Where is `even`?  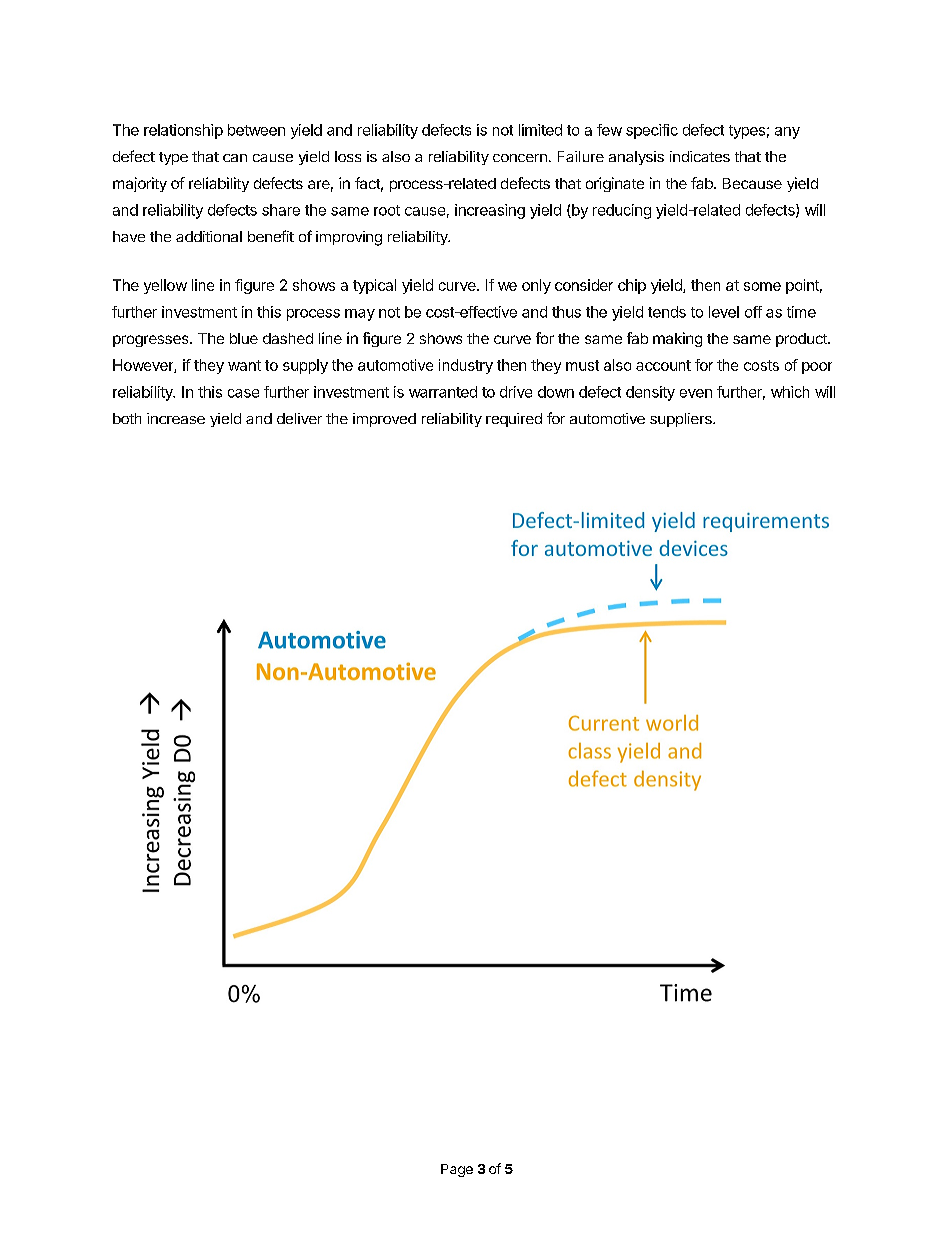
even is located at coordinates (696, 393).
